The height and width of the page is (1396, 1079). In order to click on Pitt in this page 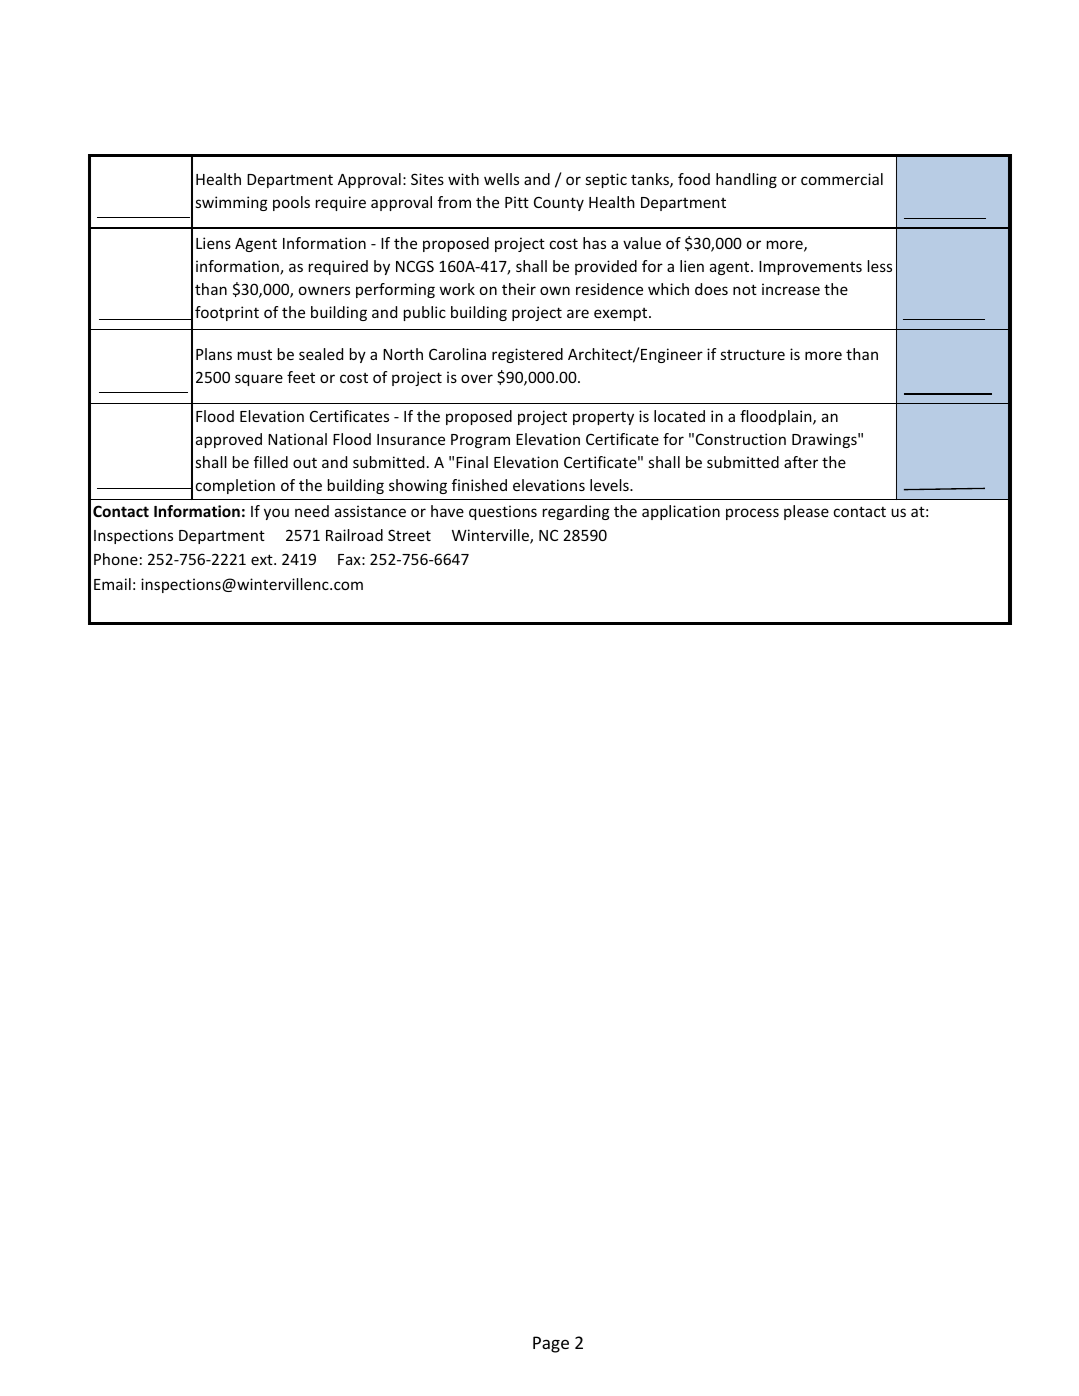, I will do `click(517, 202)`.
